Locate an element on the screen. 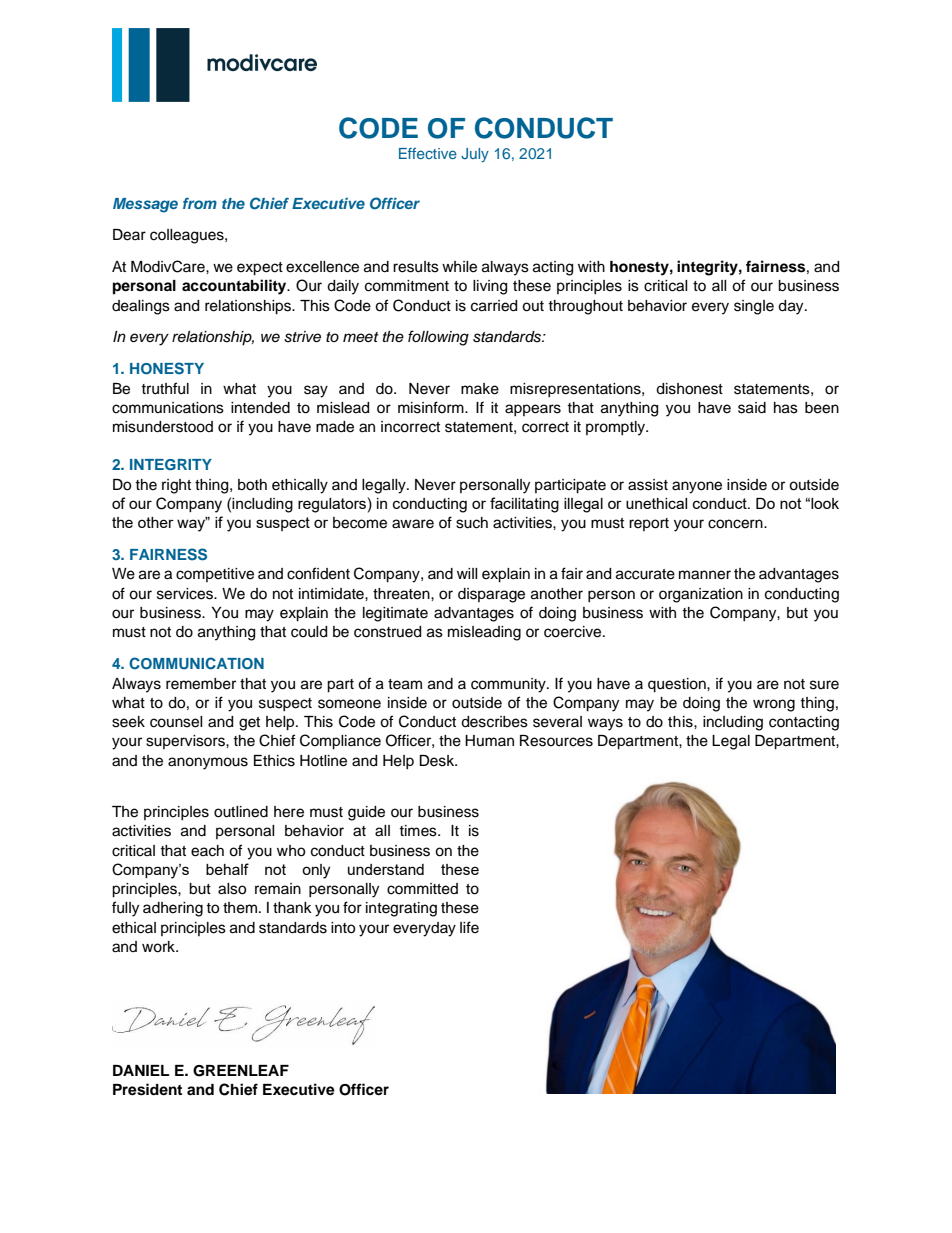 The width and height of the screenshot is (952, 1233). from is located at coordinates (200, 203).
